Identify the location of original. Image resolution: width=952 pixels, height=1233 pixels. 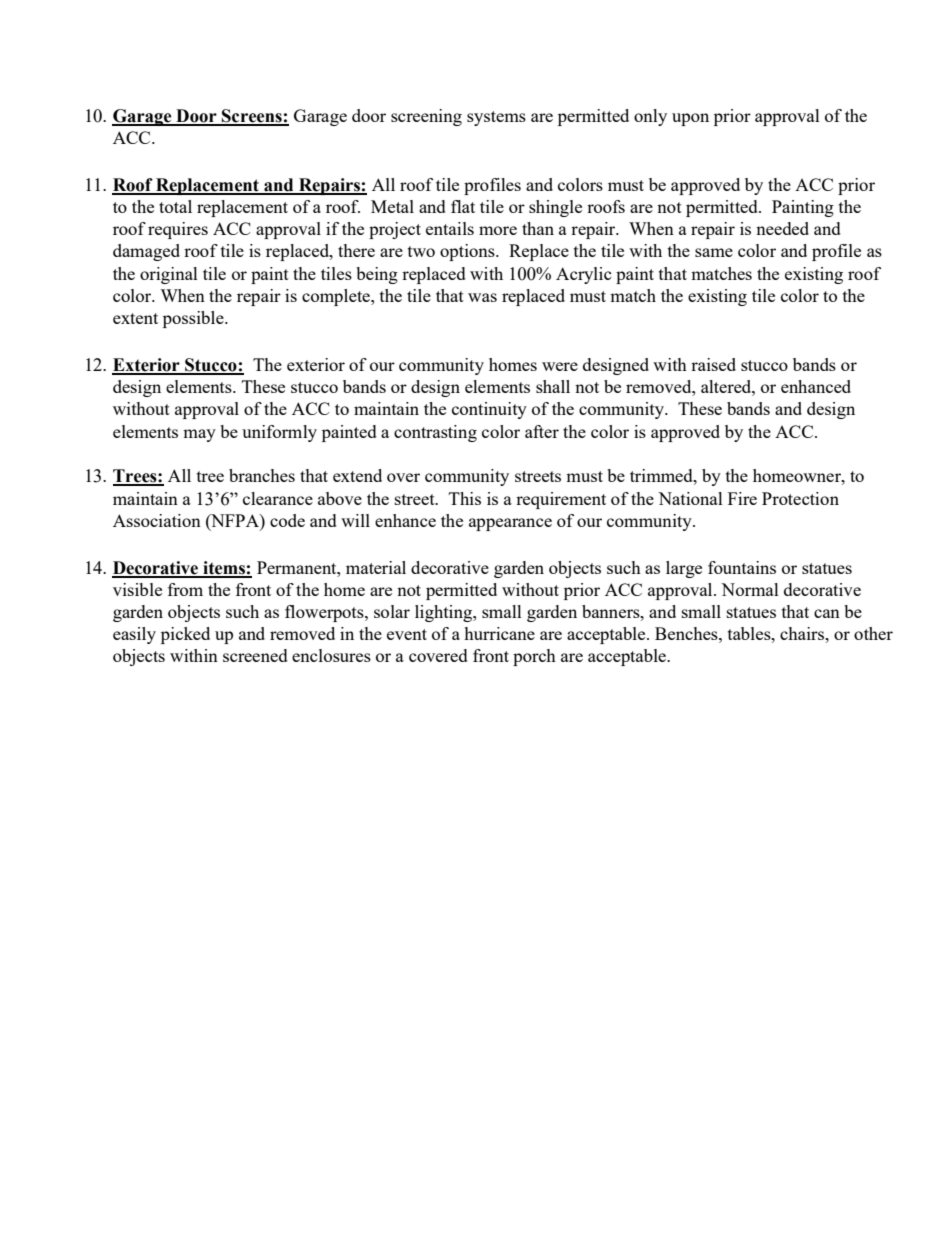
(169, 275).
